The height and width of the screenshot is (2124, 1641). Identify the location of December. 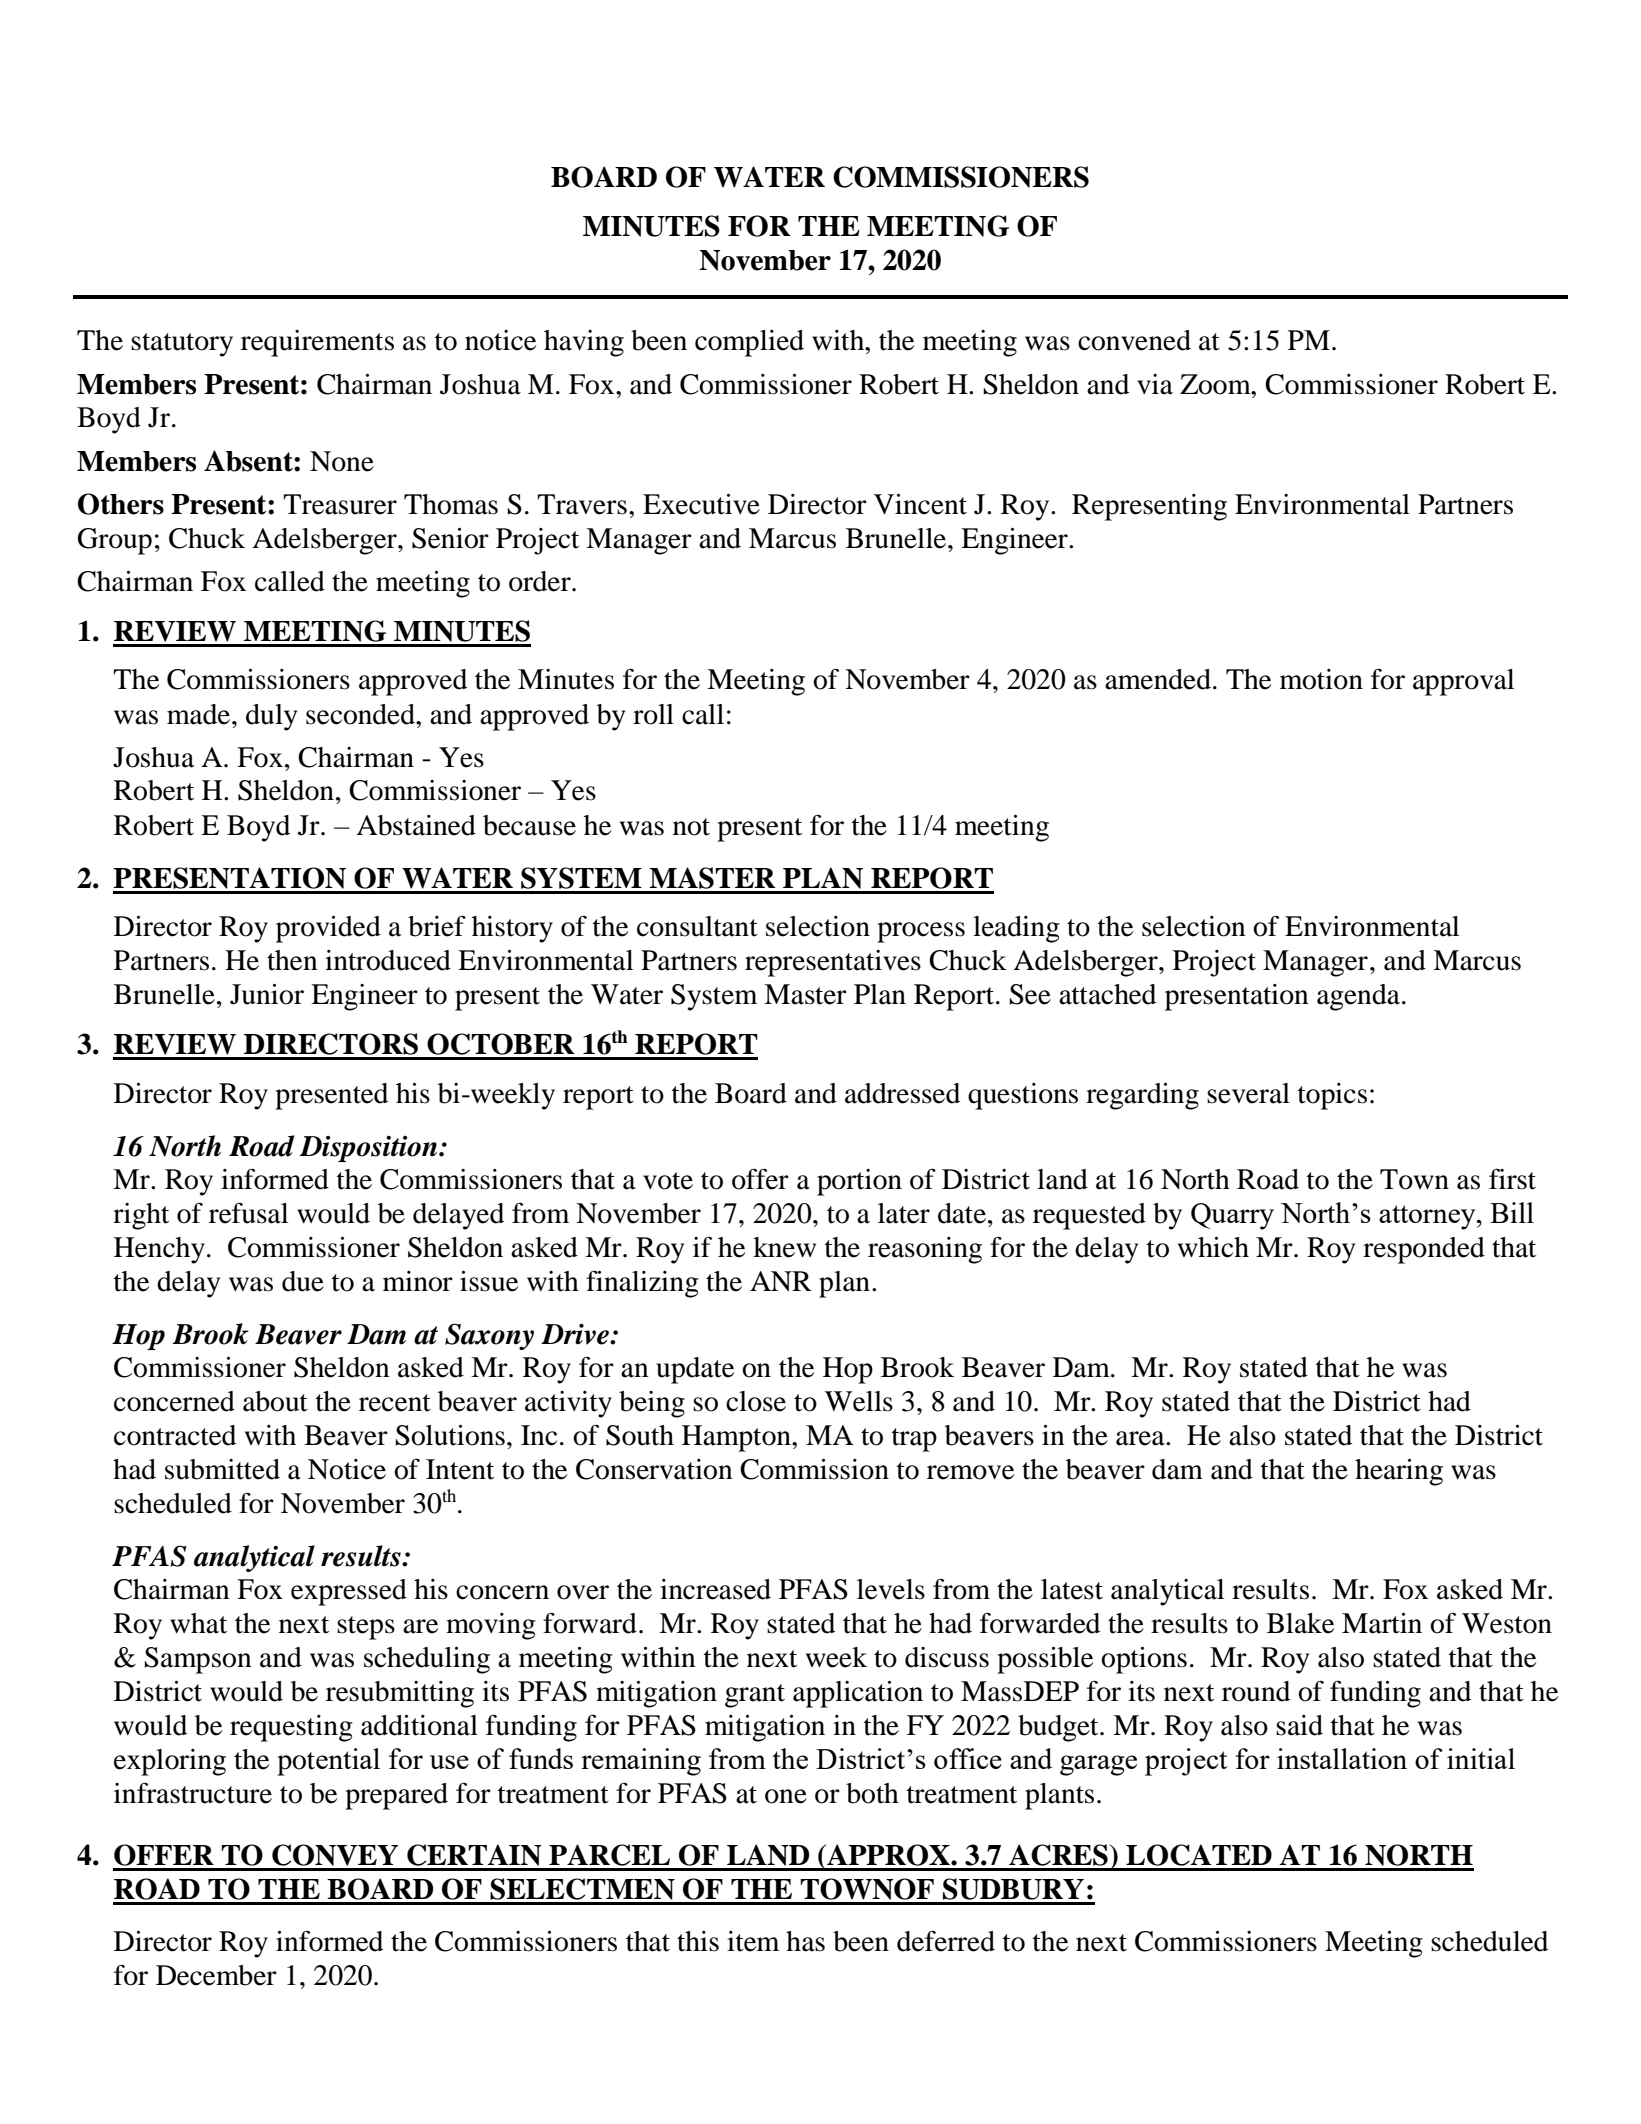
(216, 1975).
